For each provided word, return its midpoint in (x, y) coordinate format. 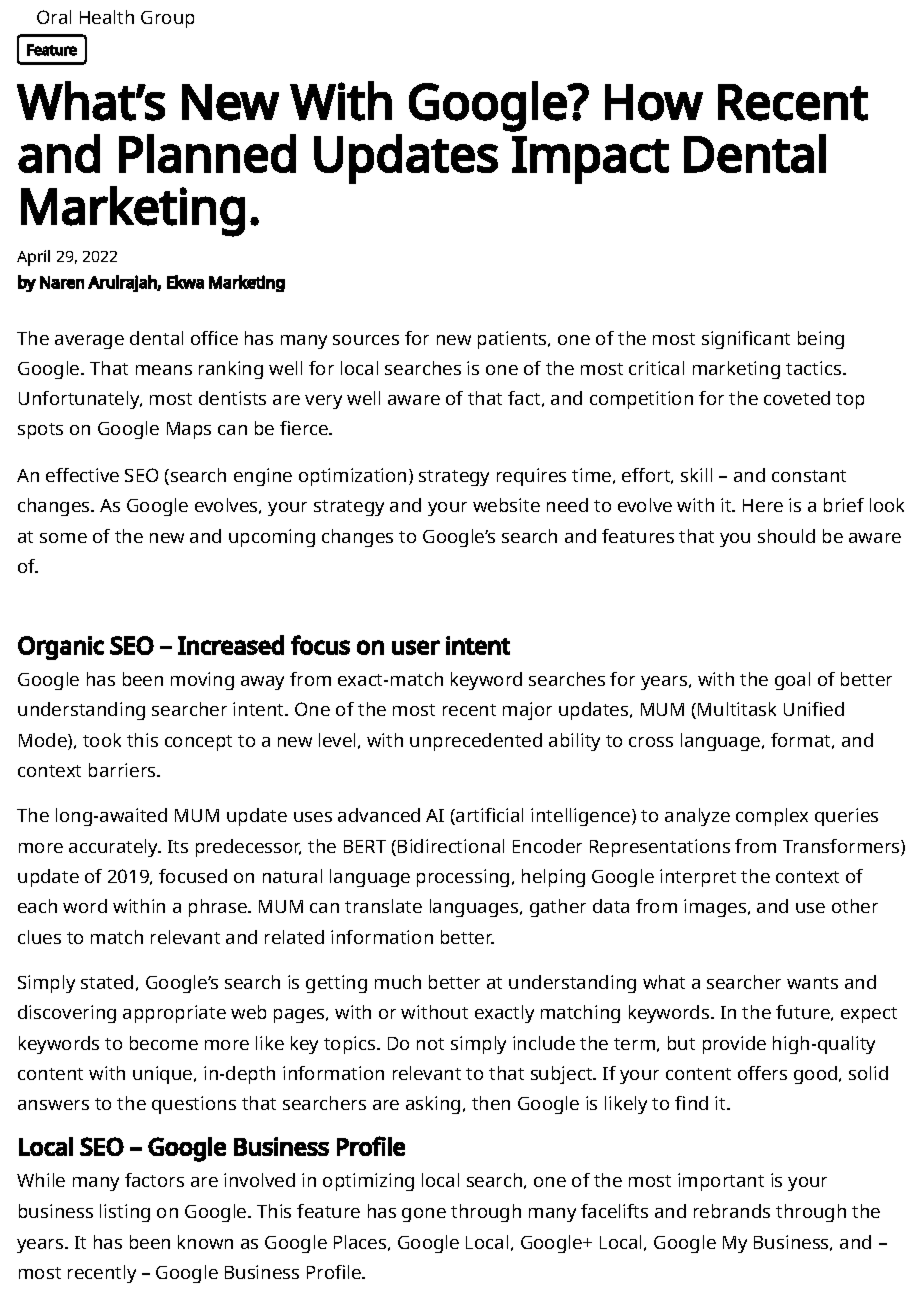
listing (125, 1213)
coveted (797, 398)
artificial (488, 816)
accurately (115, 848)
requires (531, 477)
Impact (590, 160)
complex (772, 817)
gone (424, 1215)
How (654, 102)
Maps (189, 430)
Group (167, 19)
